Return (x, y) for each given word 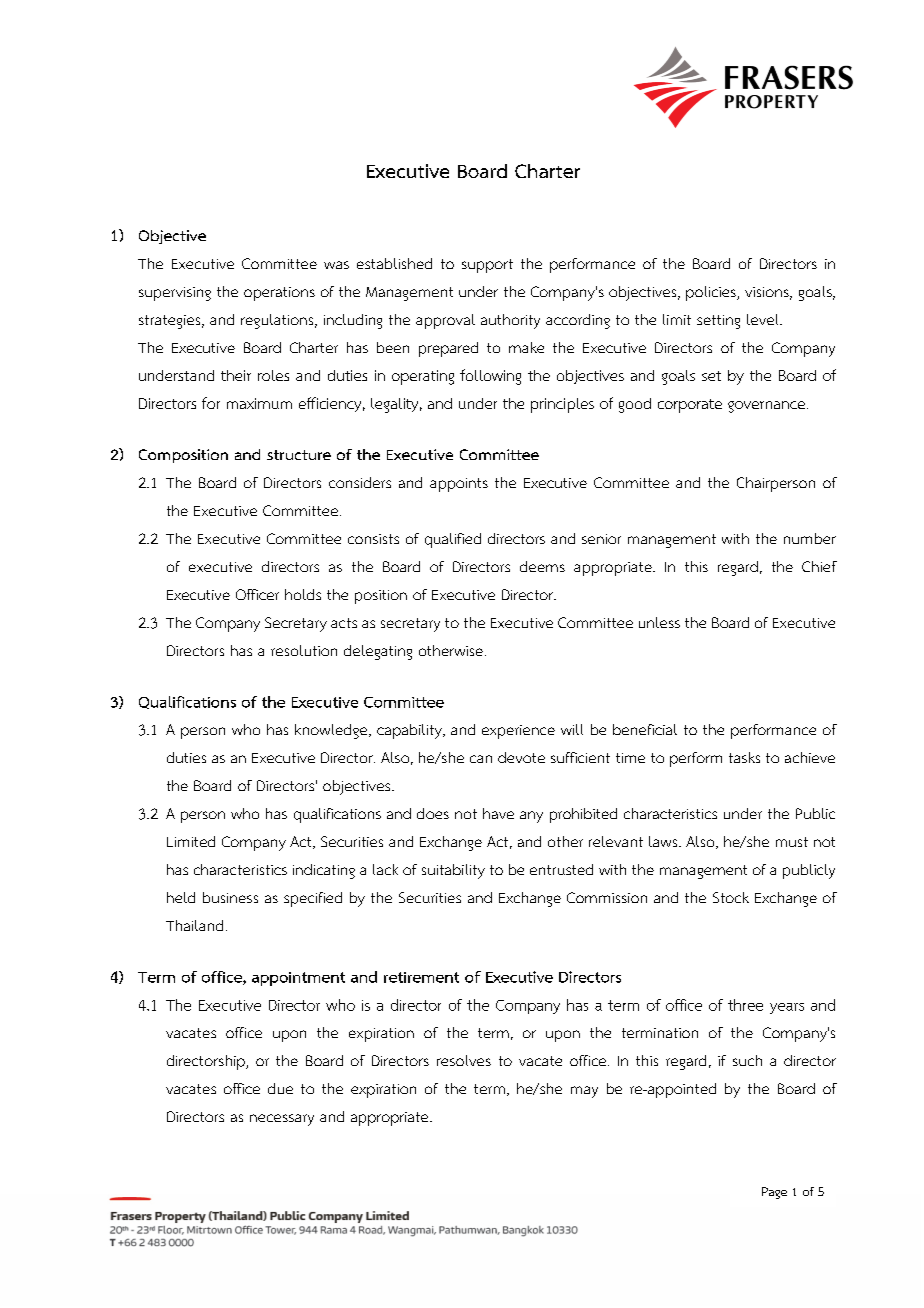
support (487, 266)
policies (712, 293)
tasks (744, 757)
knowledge (332, 731)
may (584, 1092)
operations (279, 294)
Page (774, 1193)
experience (518, 732)
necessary (282, 1120)
